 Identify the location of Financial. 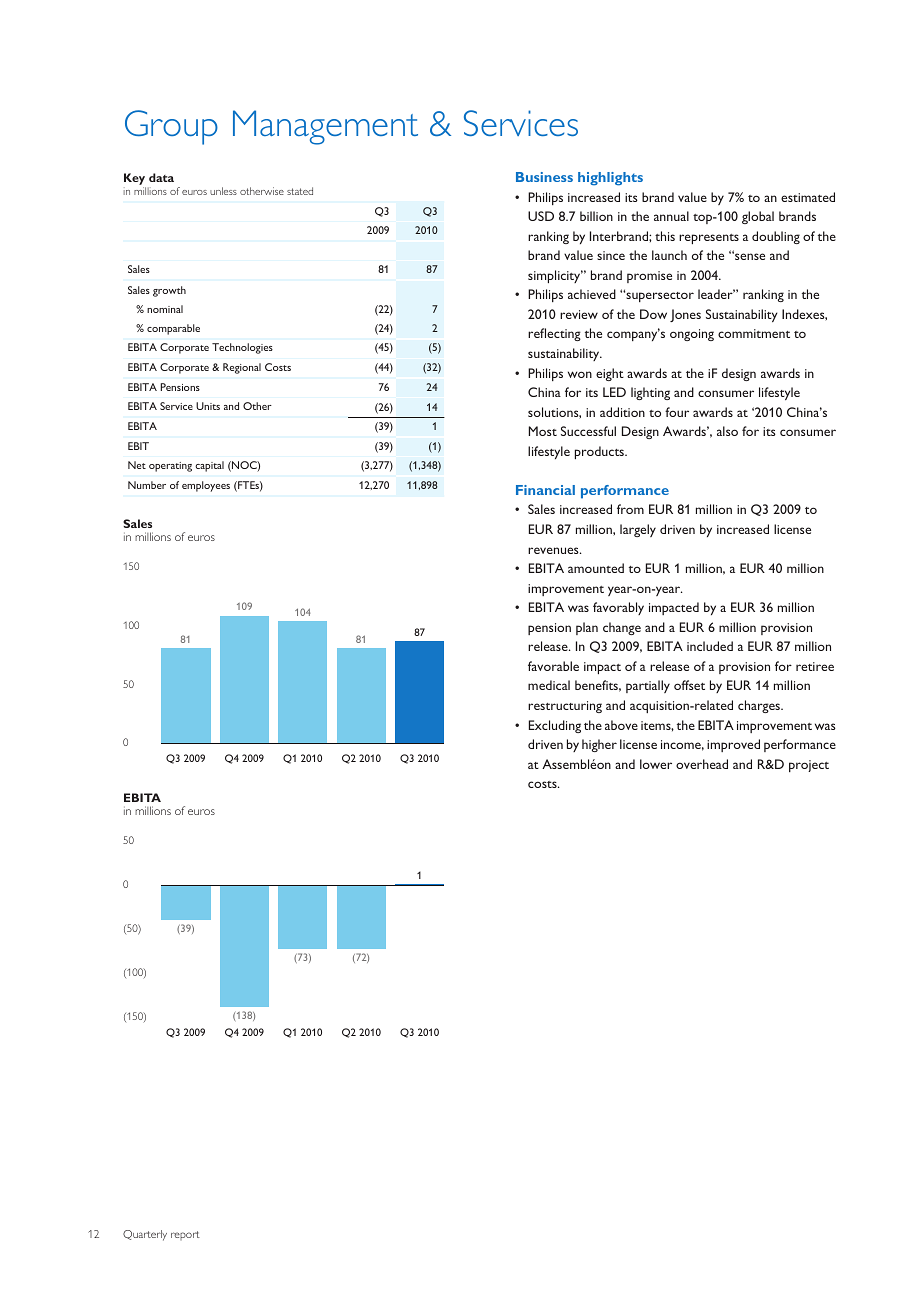
(545, 490).
